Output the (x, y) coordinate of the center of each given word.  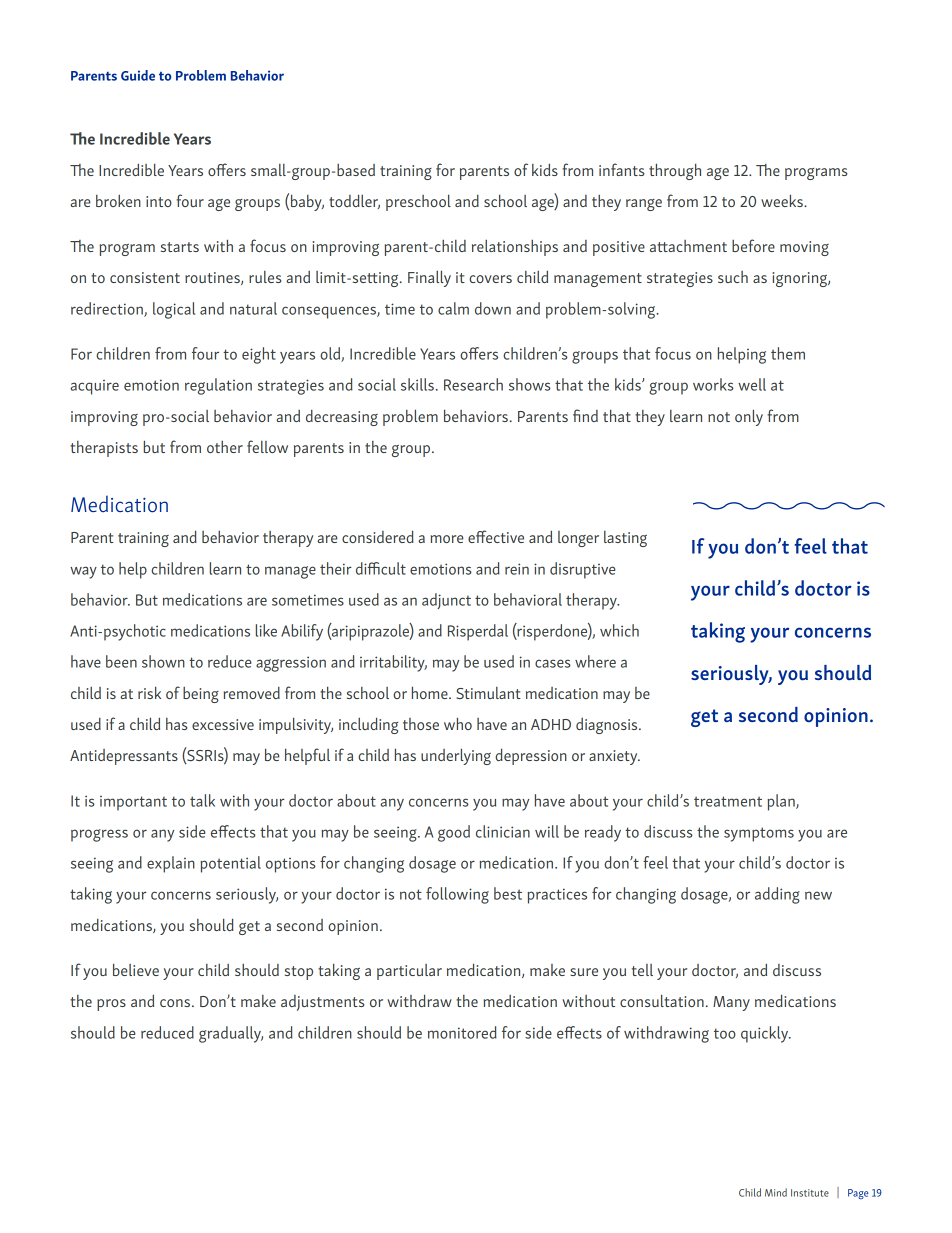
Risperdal (478, 632)
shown (163, 661)
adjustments (322, 1003)
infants (621, 169)
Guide (138, 75)
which (619, 630)
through (675, 171)
